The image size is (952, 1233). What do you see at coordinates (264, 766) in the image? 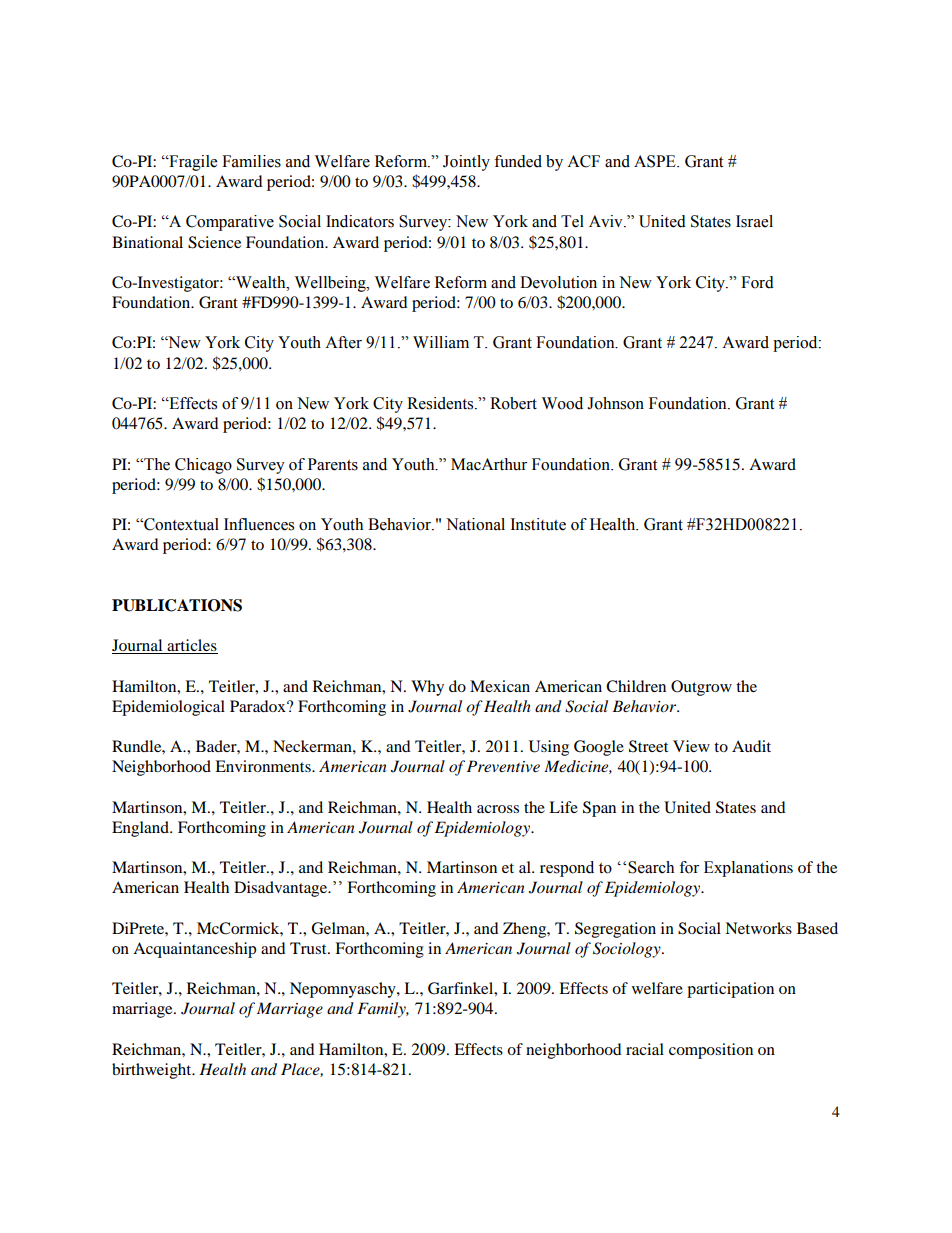
I see `Environments` at bounding box center [264, 766].
